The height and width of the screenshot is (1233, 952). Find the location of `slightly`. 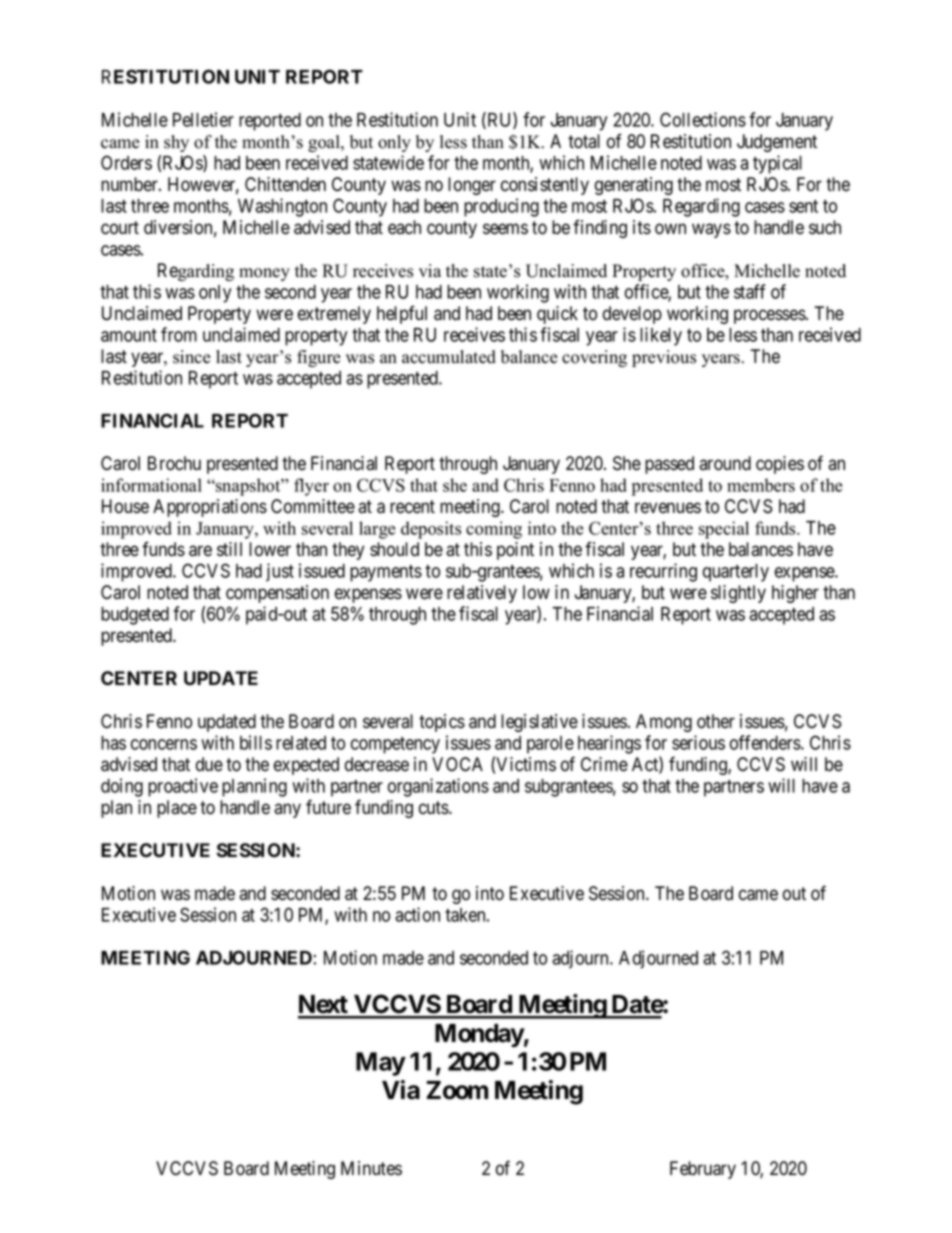

slightly is located at coordinates (738, 594).
